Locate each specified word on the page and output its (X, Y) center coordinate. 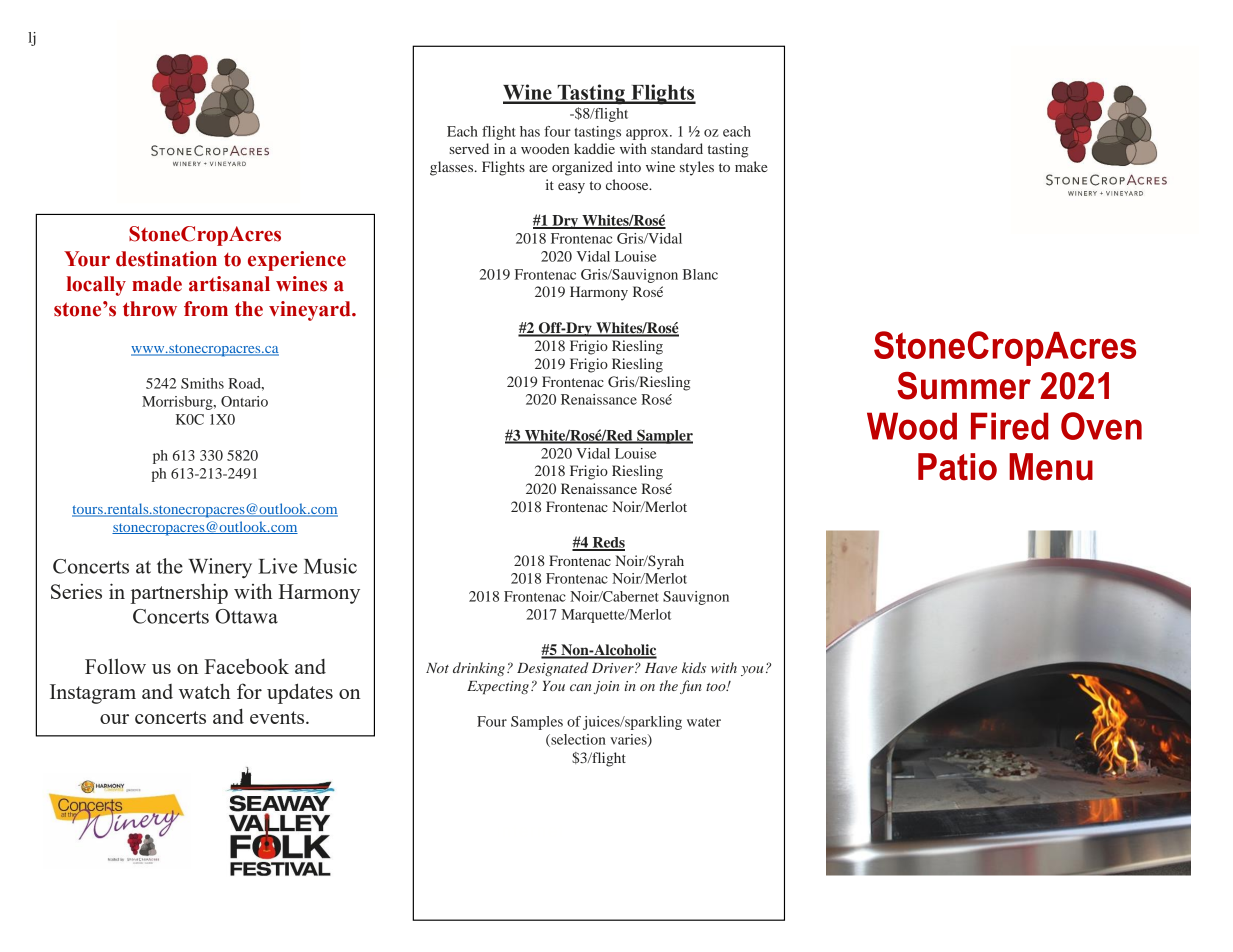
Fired (1009, 426)
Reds (607, 543)
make (751, 166)
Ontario (244, 401)
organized (582, 168)
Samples (537, 723)
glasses (453, 168)
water (704, 722)
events (278, 717)
